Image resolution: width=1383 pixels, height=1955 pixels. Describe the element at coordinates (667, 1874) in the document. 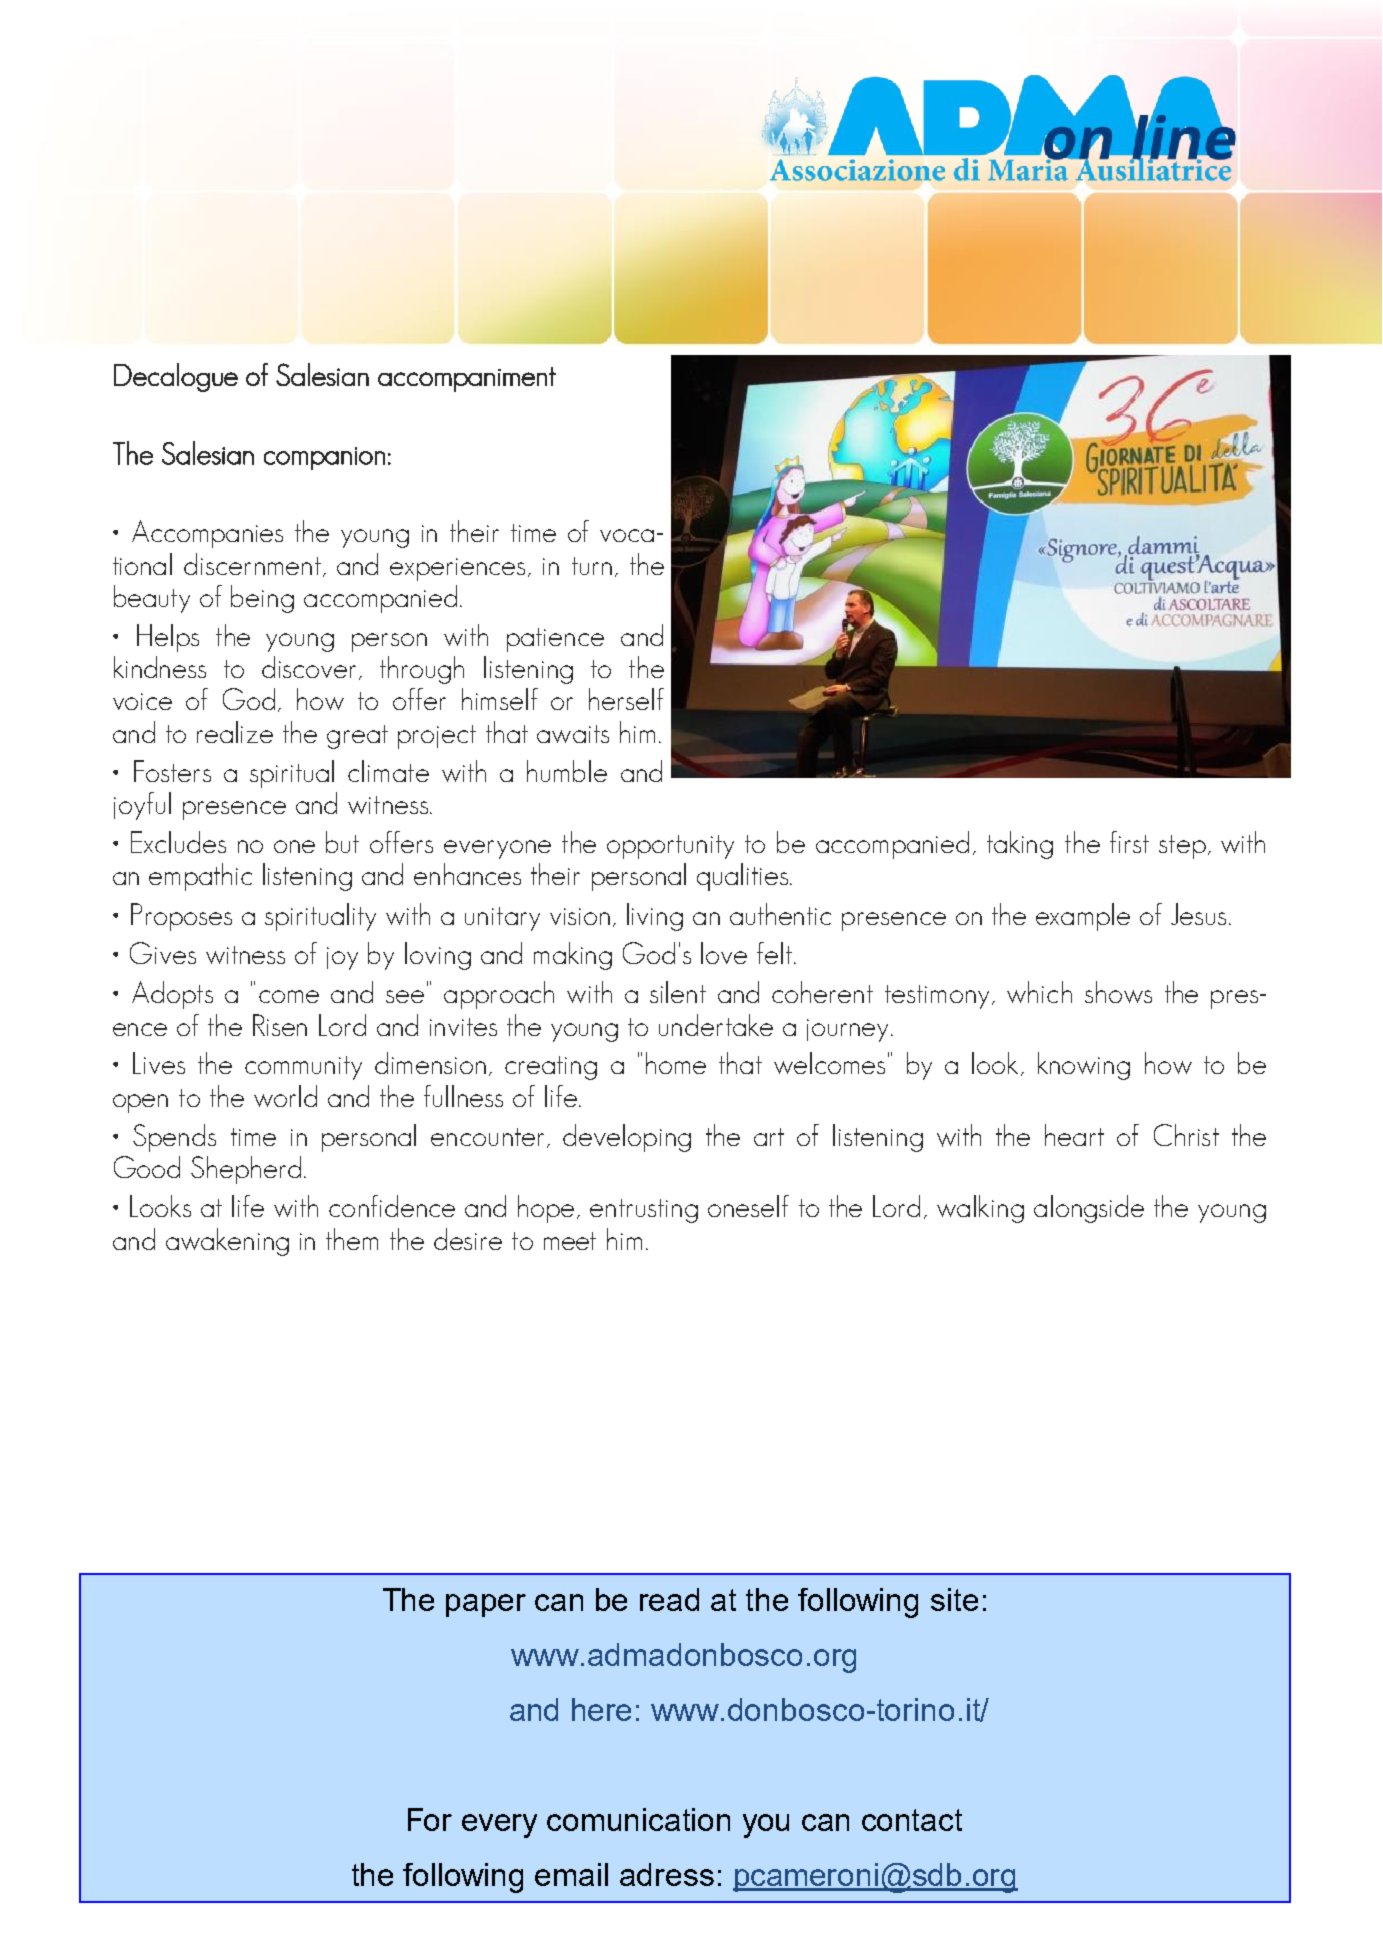

I see `adress` at that location.
